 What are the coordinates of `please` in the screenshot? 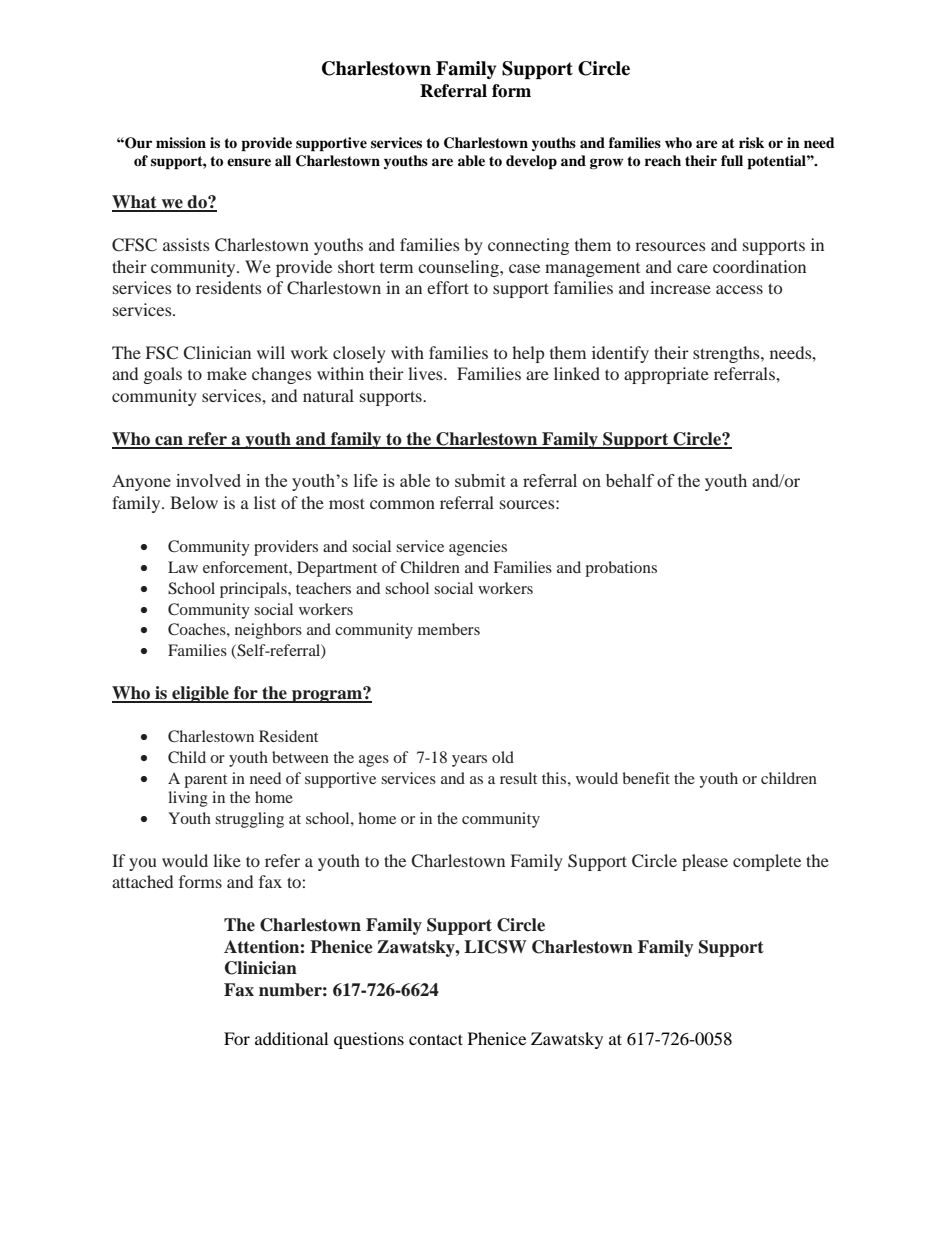 It's located at (705, 862).
